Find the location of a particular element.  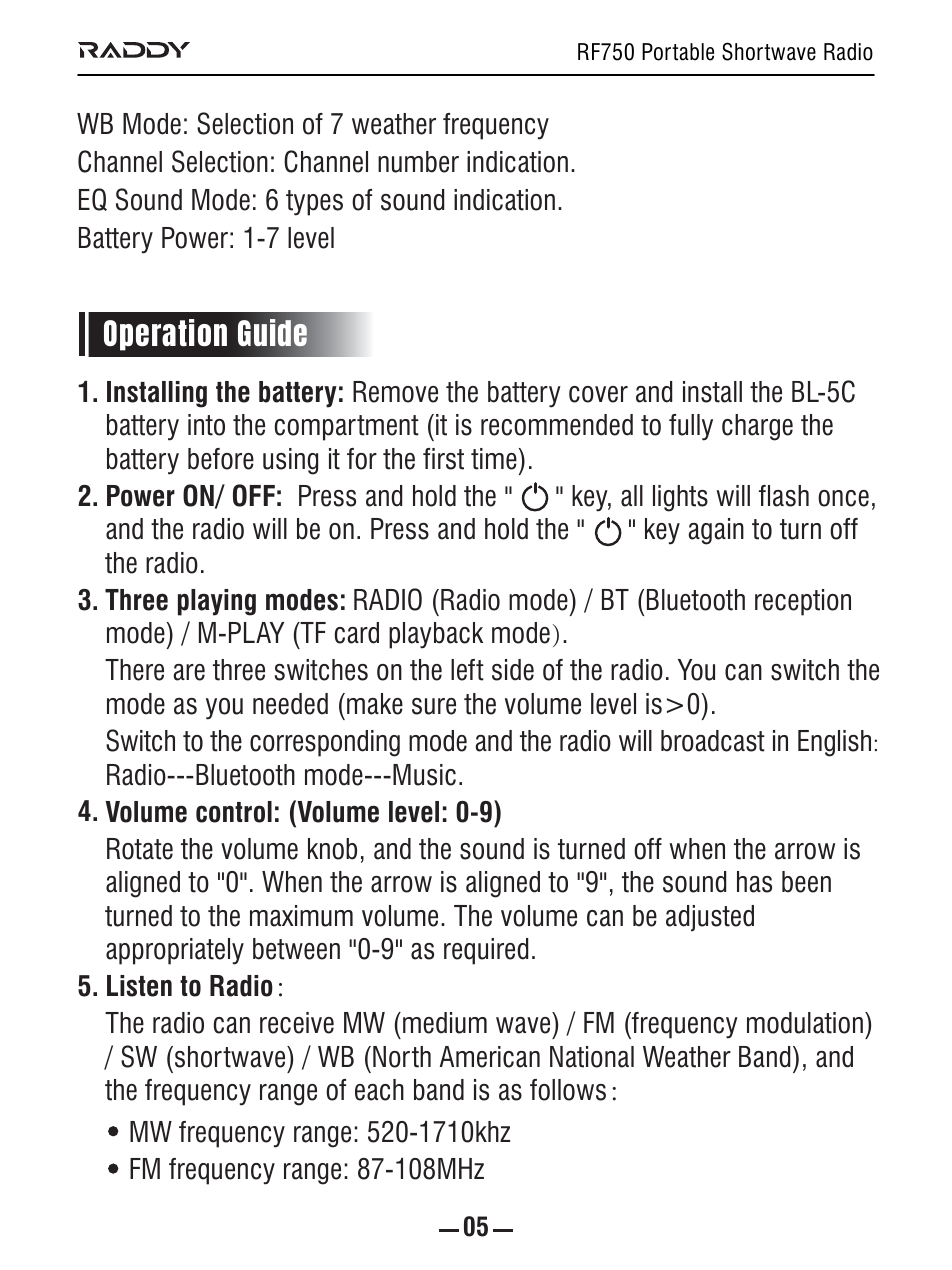

number is located at coordinates (418, 162).
